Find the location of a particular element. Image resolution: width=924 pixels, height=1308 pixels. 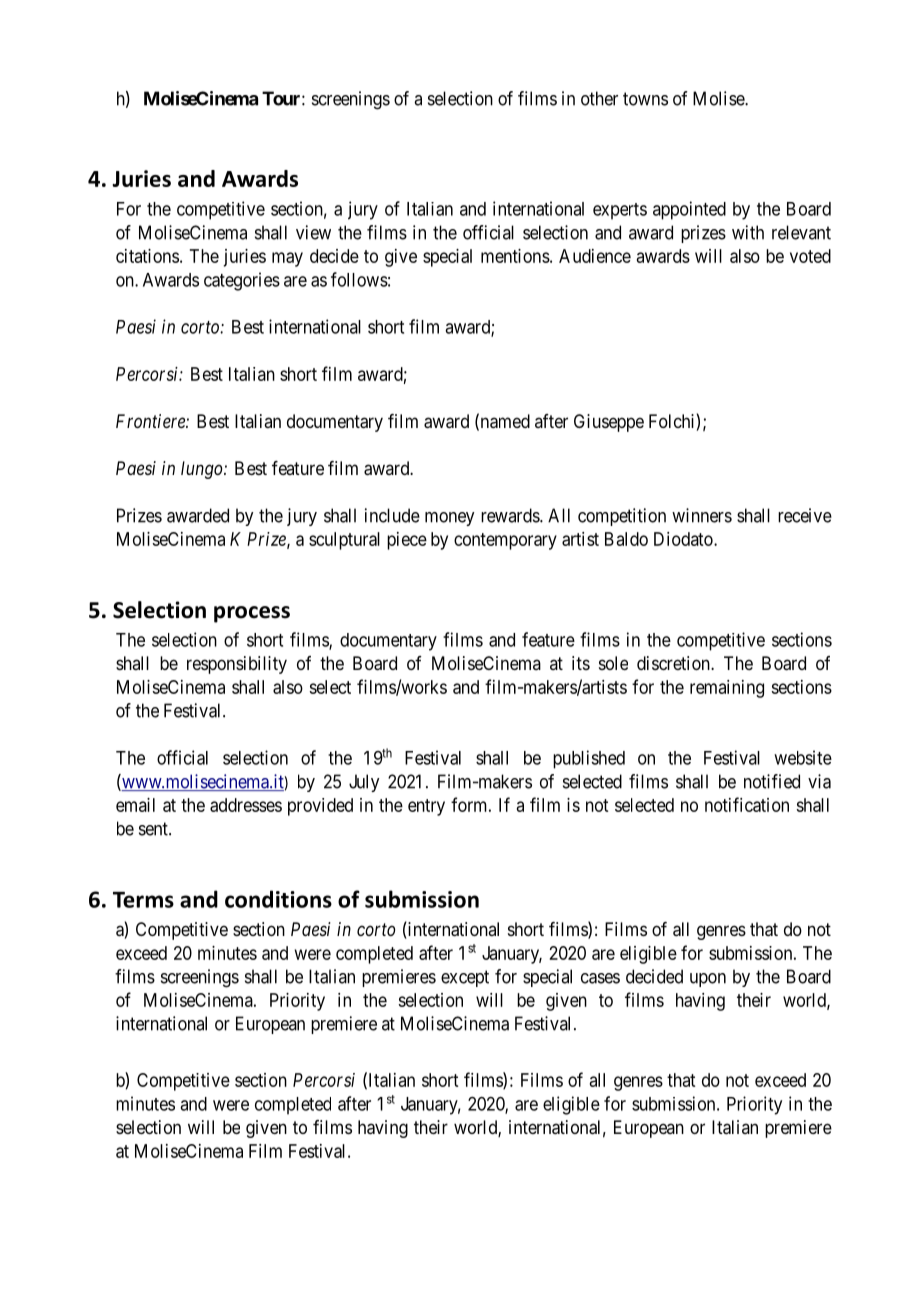

view is located at coordinates (313, 232).
